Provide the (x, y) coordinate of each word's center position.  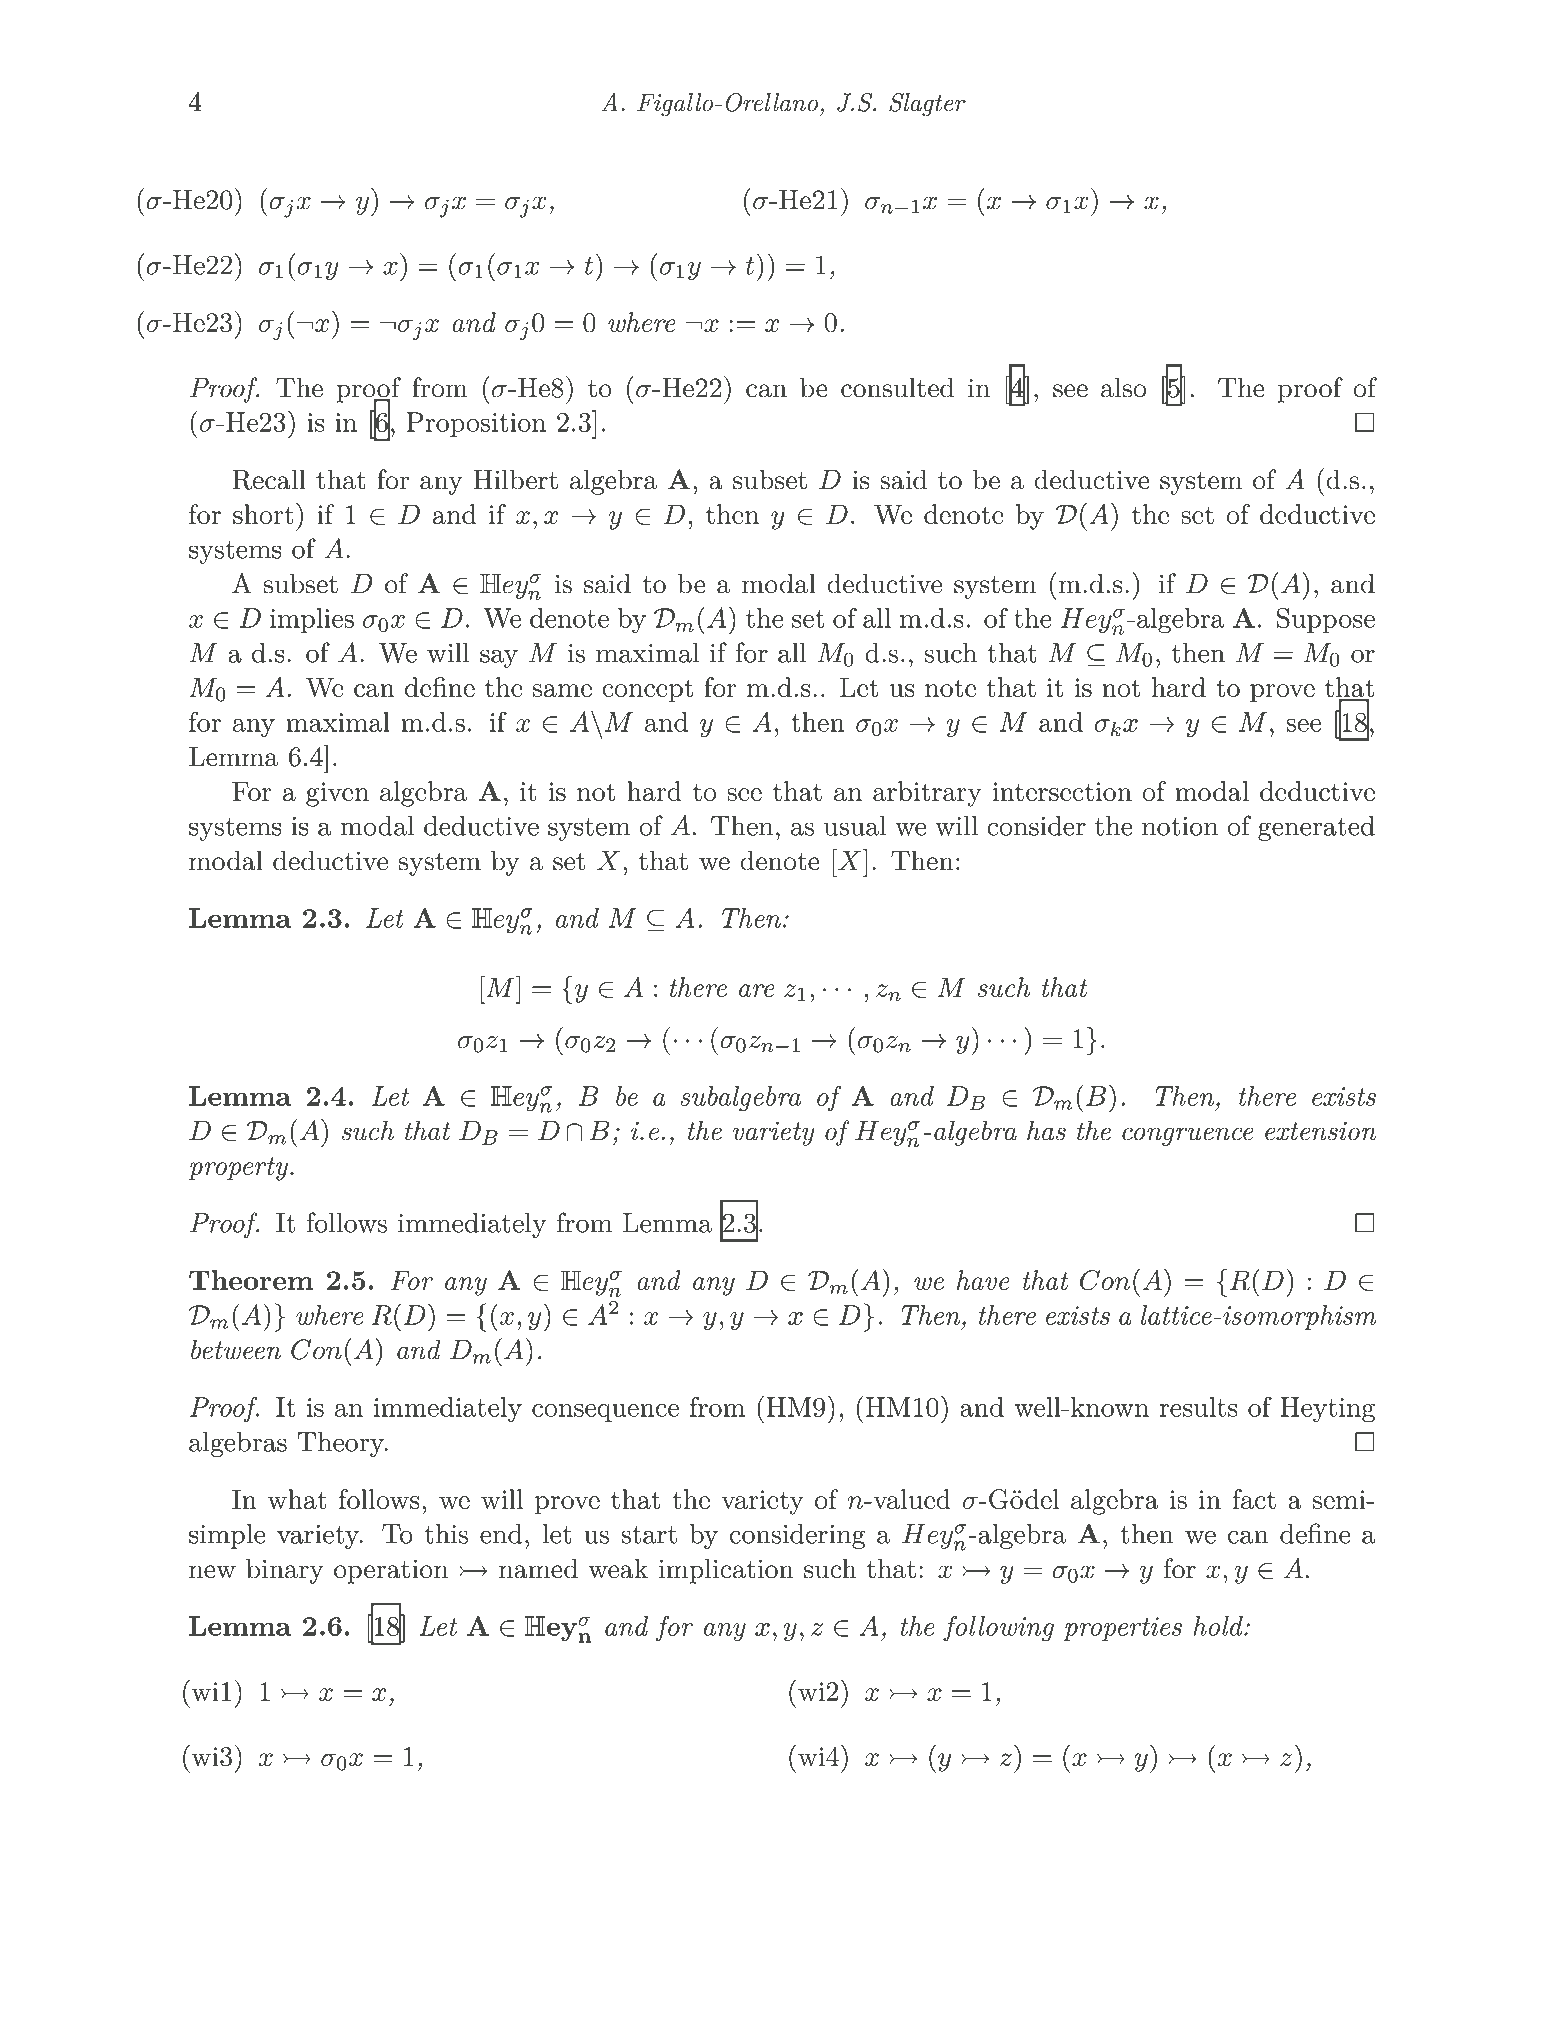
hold (1219, 1626)
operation (391, 1571)
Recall (269, 479)
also (1123, 387)
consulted (897, 387)
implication (726, 1571)
